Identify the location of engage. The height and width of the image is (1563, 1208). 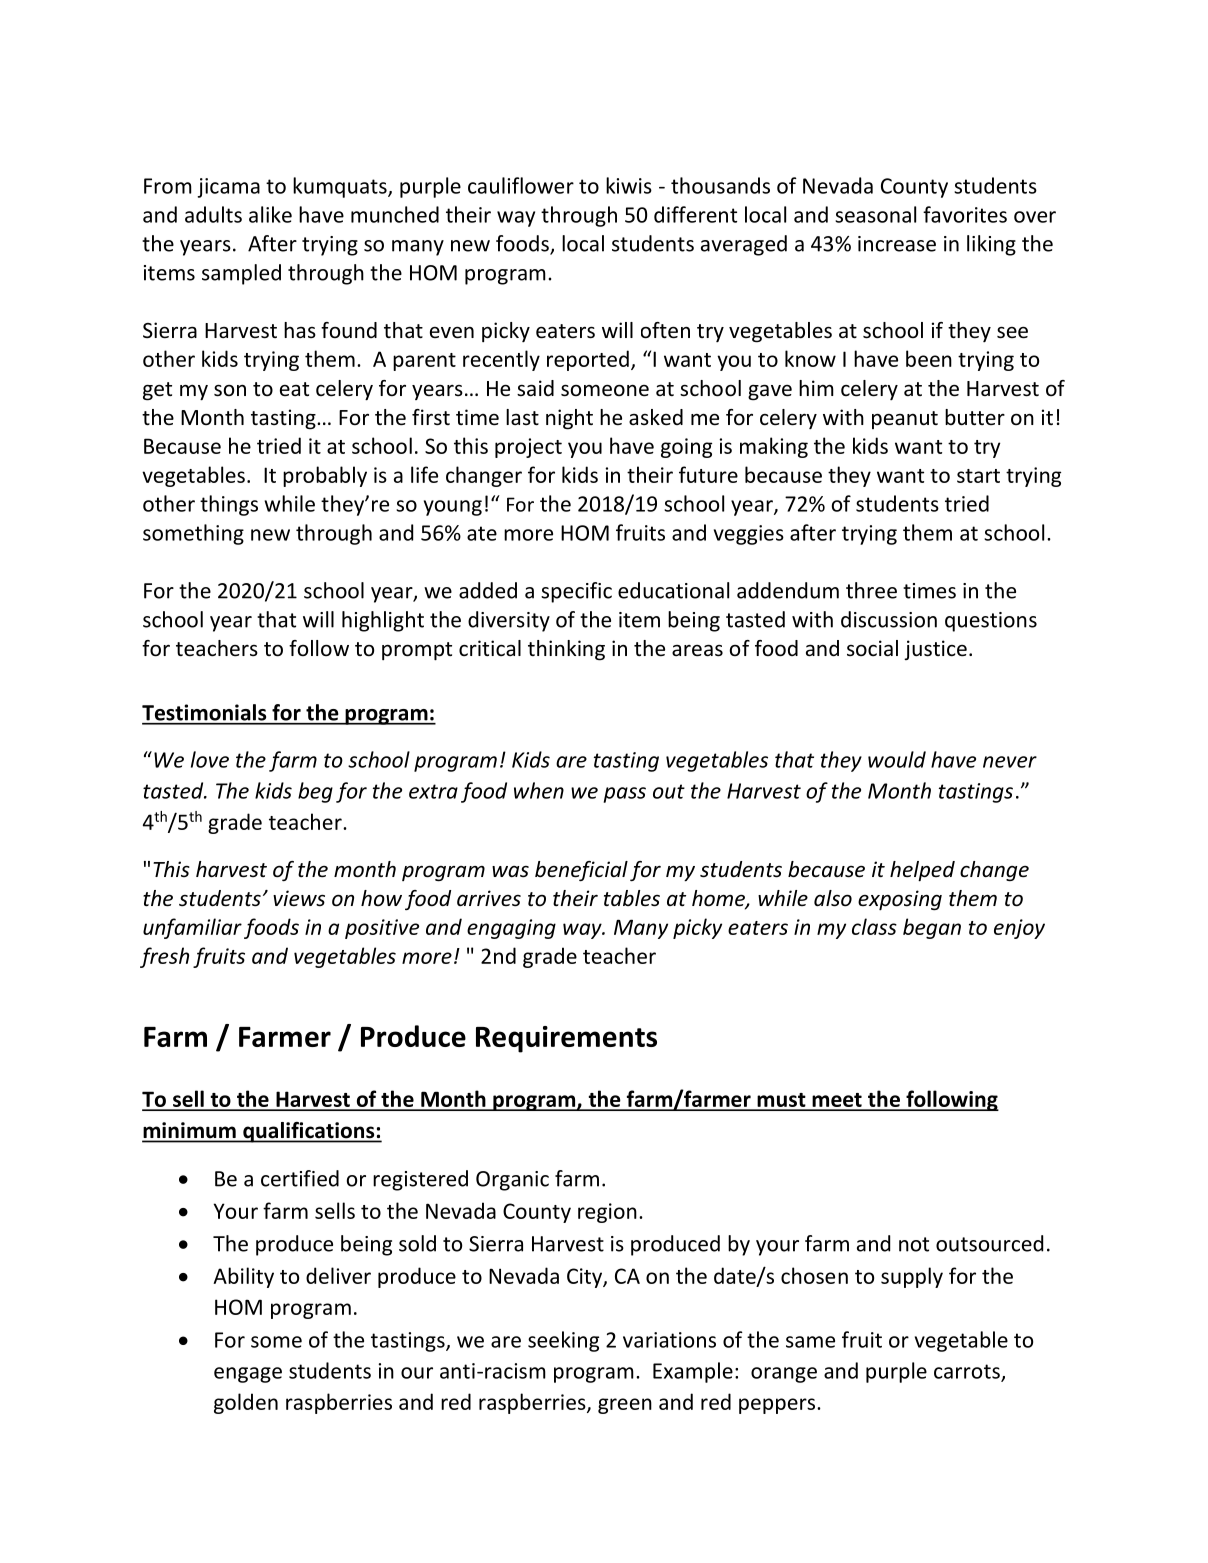
(248, 1375).
